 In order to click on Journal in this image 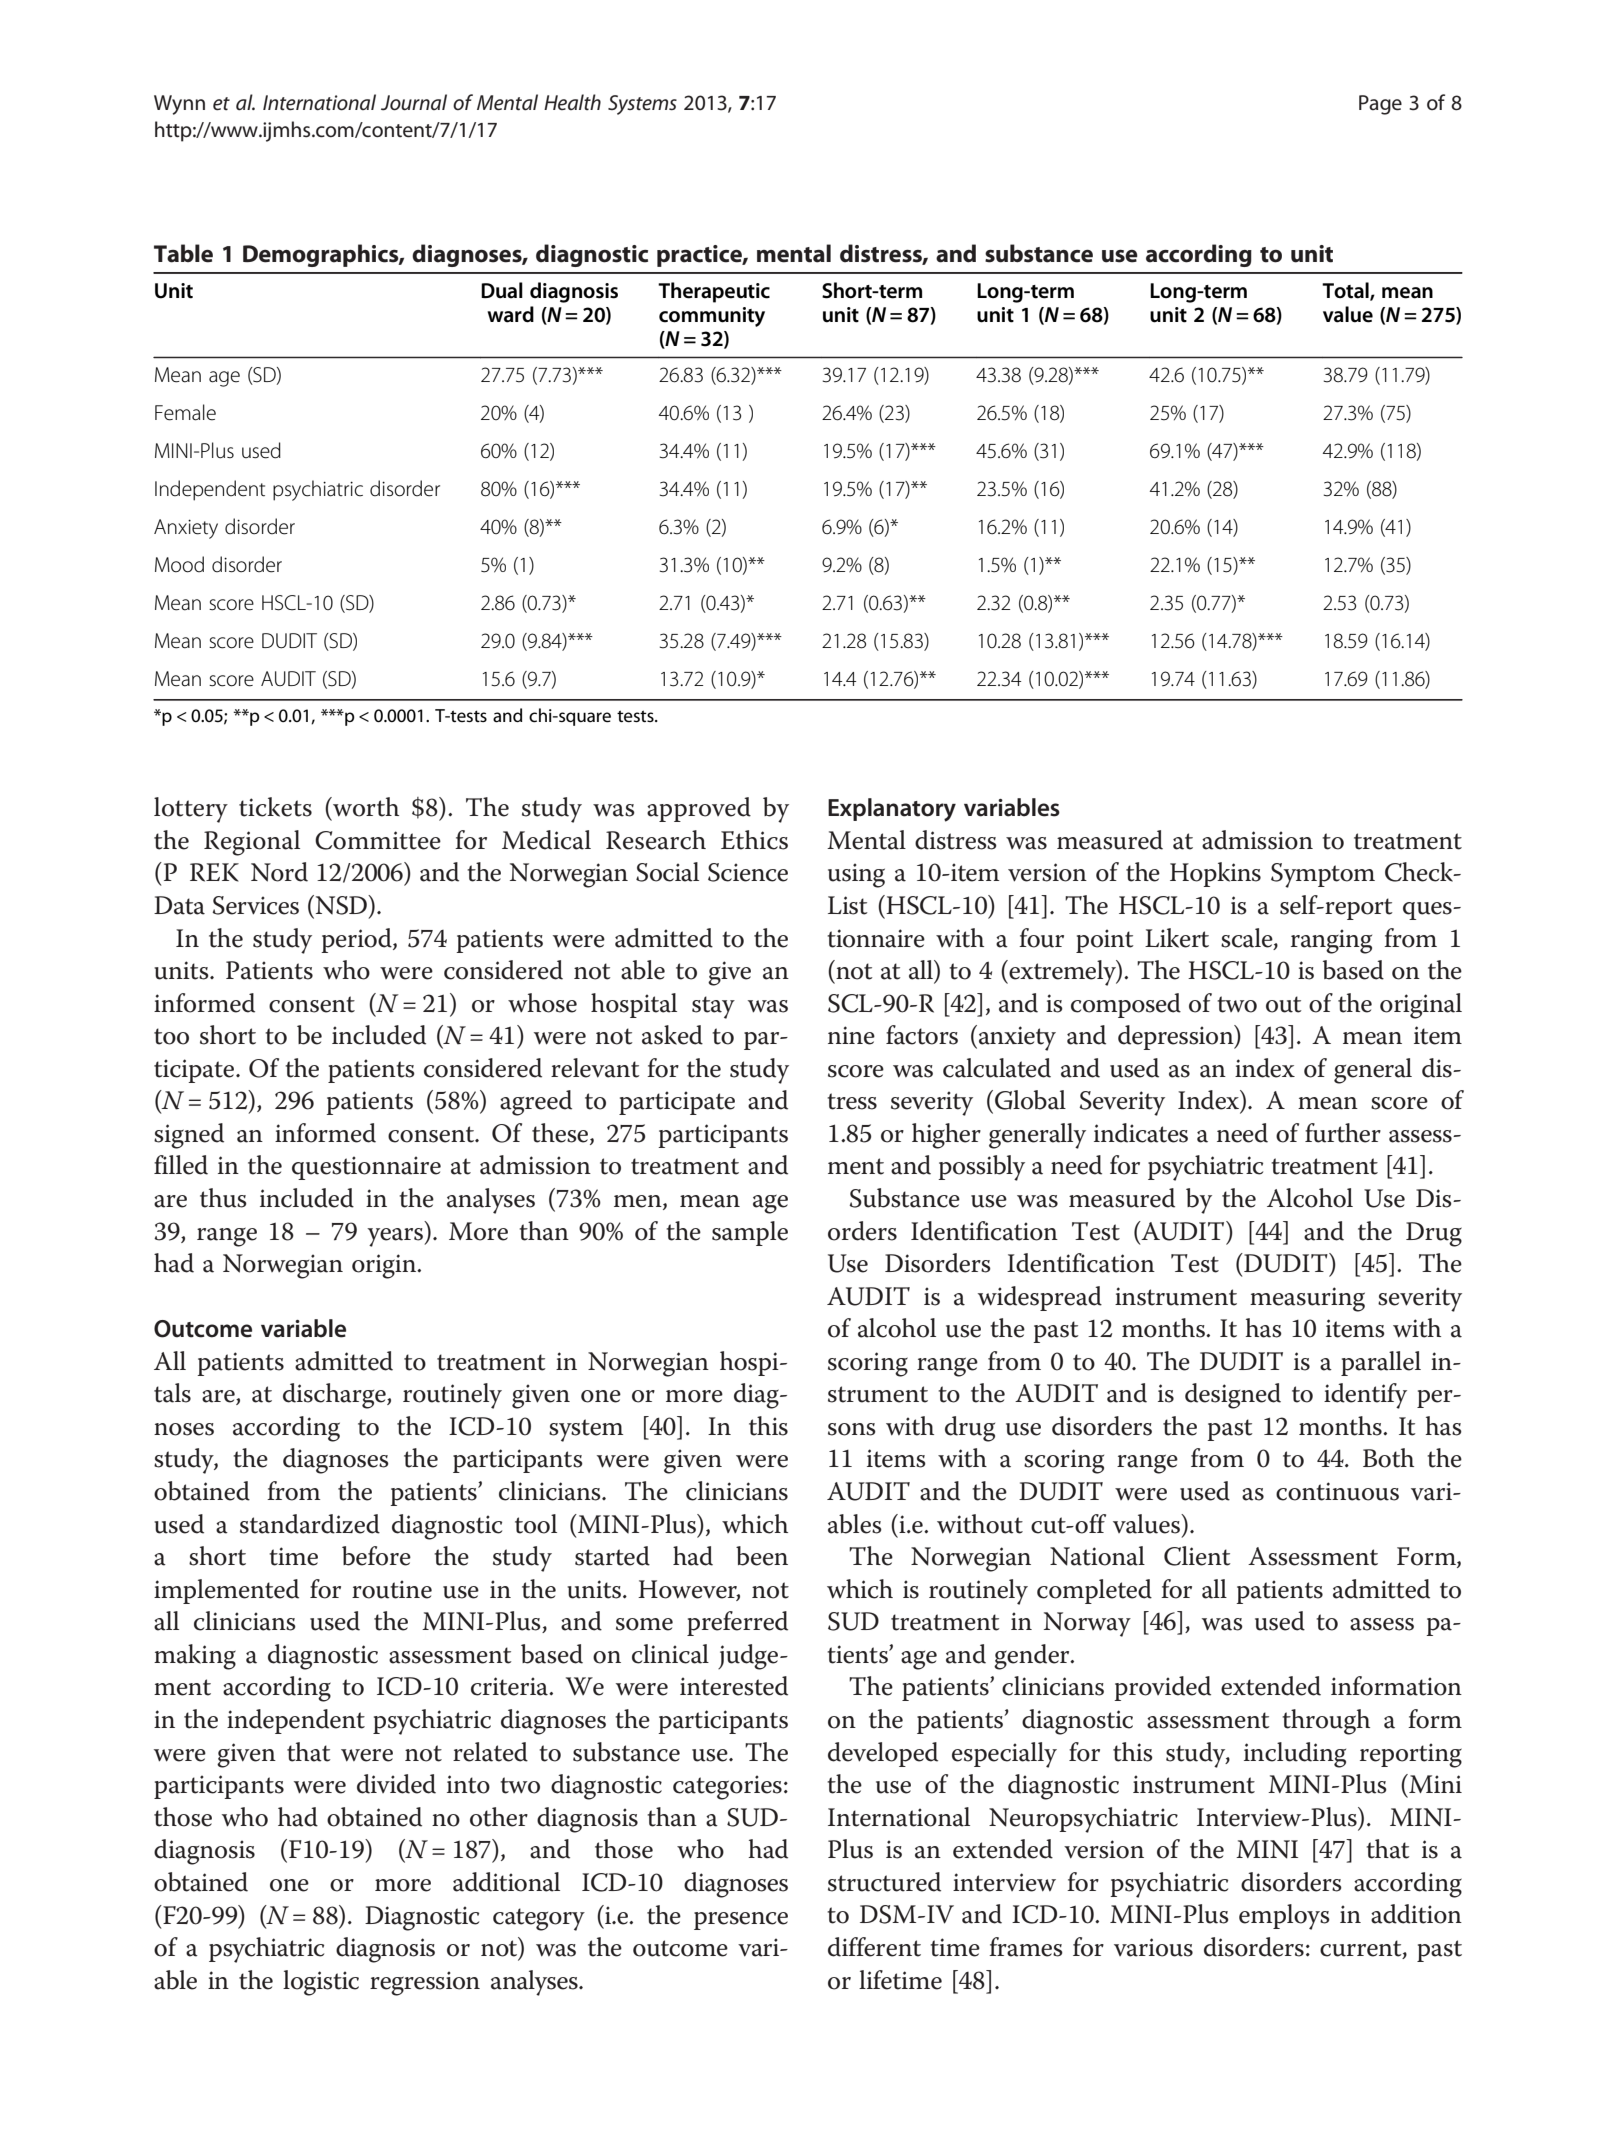, I will do `click(414, 102)`.
